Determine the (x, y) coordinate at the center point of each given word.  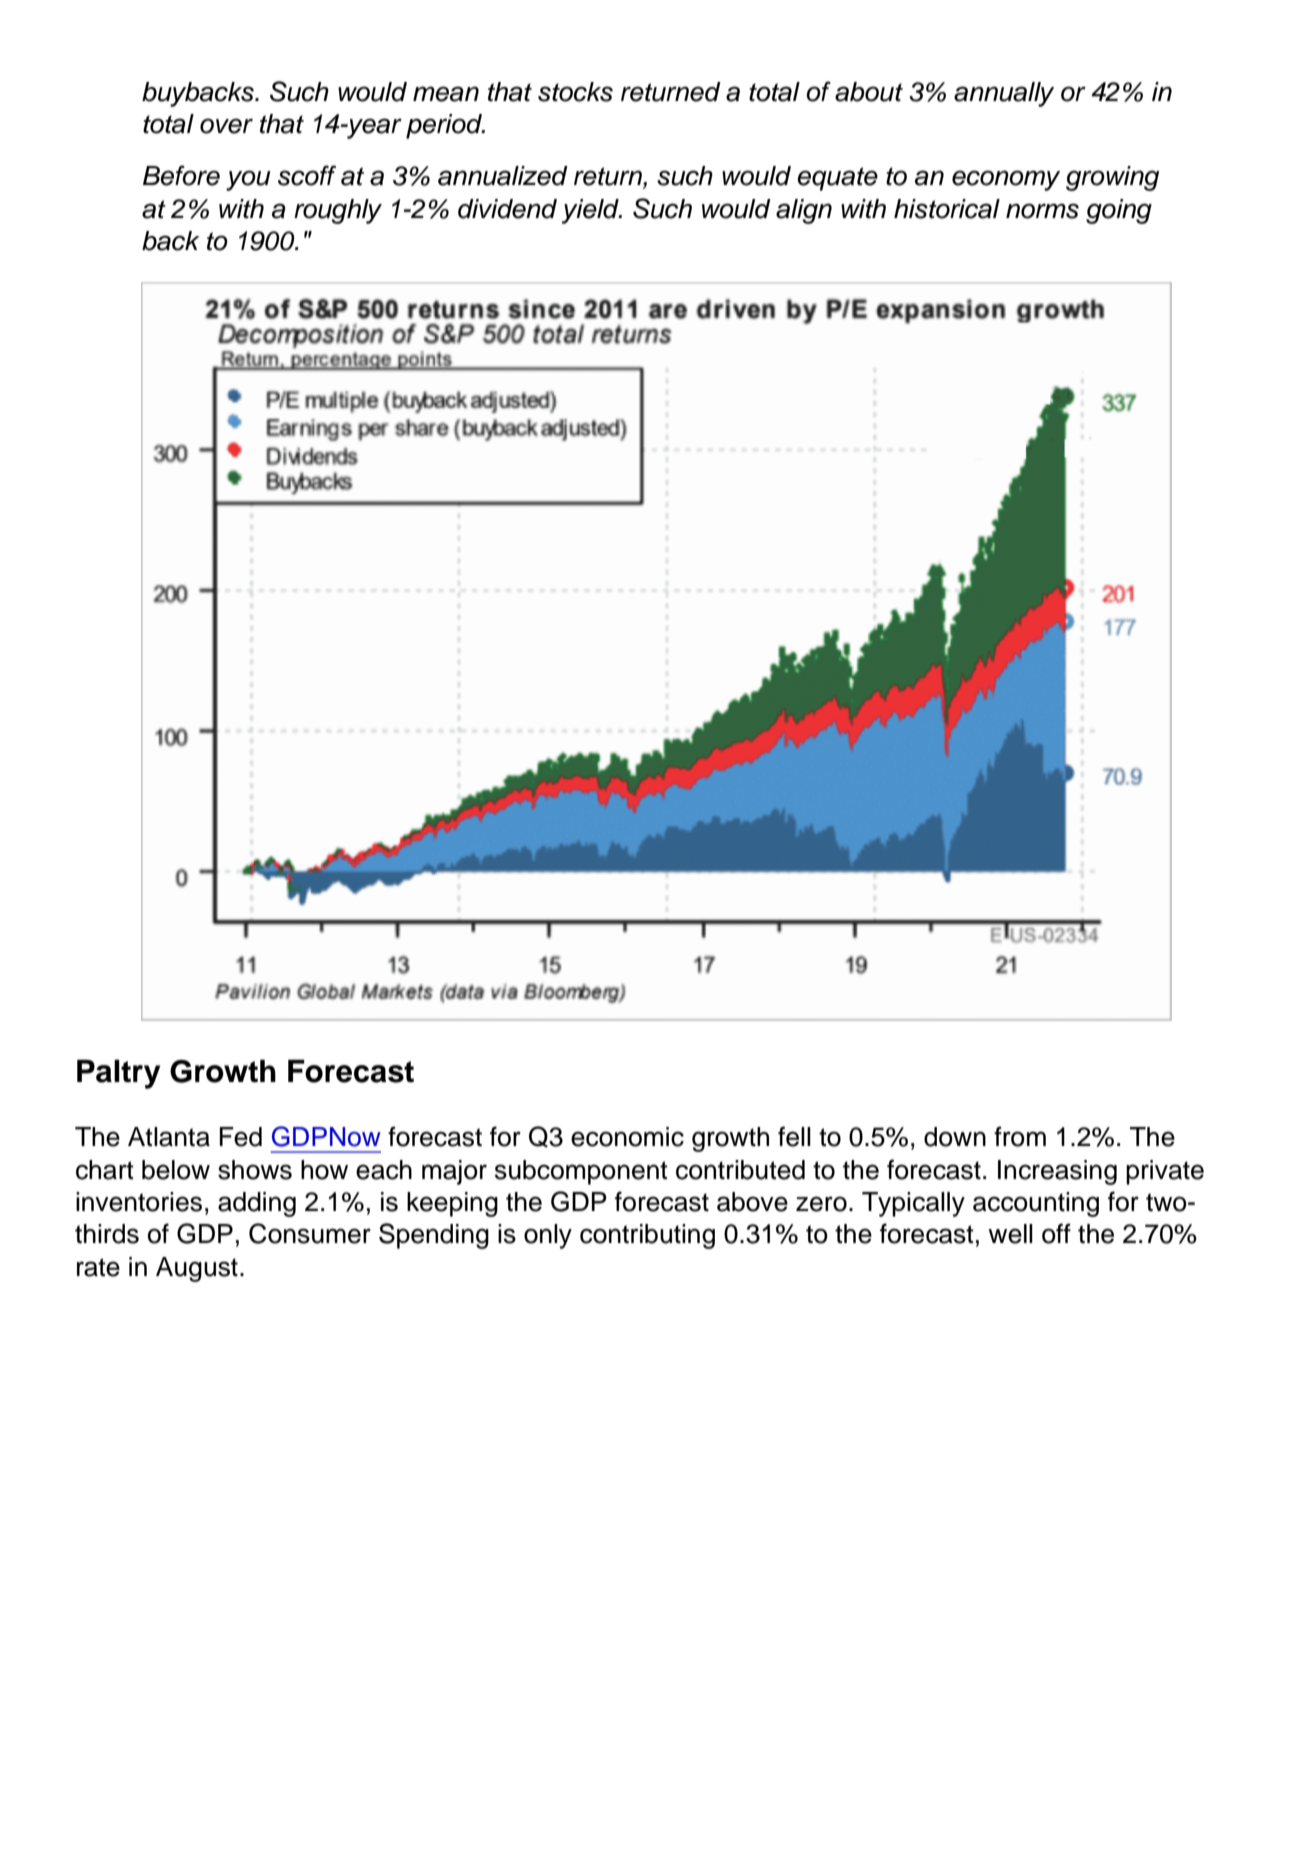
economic (627, 1137)
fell (794, 1136)
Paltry (118, 1074)
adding (257, 1204)
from (1020, 1136)
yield (591, 211)
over (226, 126)
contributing (647, 1236)
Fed (241, 1137)
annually (1004, 94)
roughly (338, 211)
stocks (575, 92)
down (955, 1137)
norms (1042, 211)
